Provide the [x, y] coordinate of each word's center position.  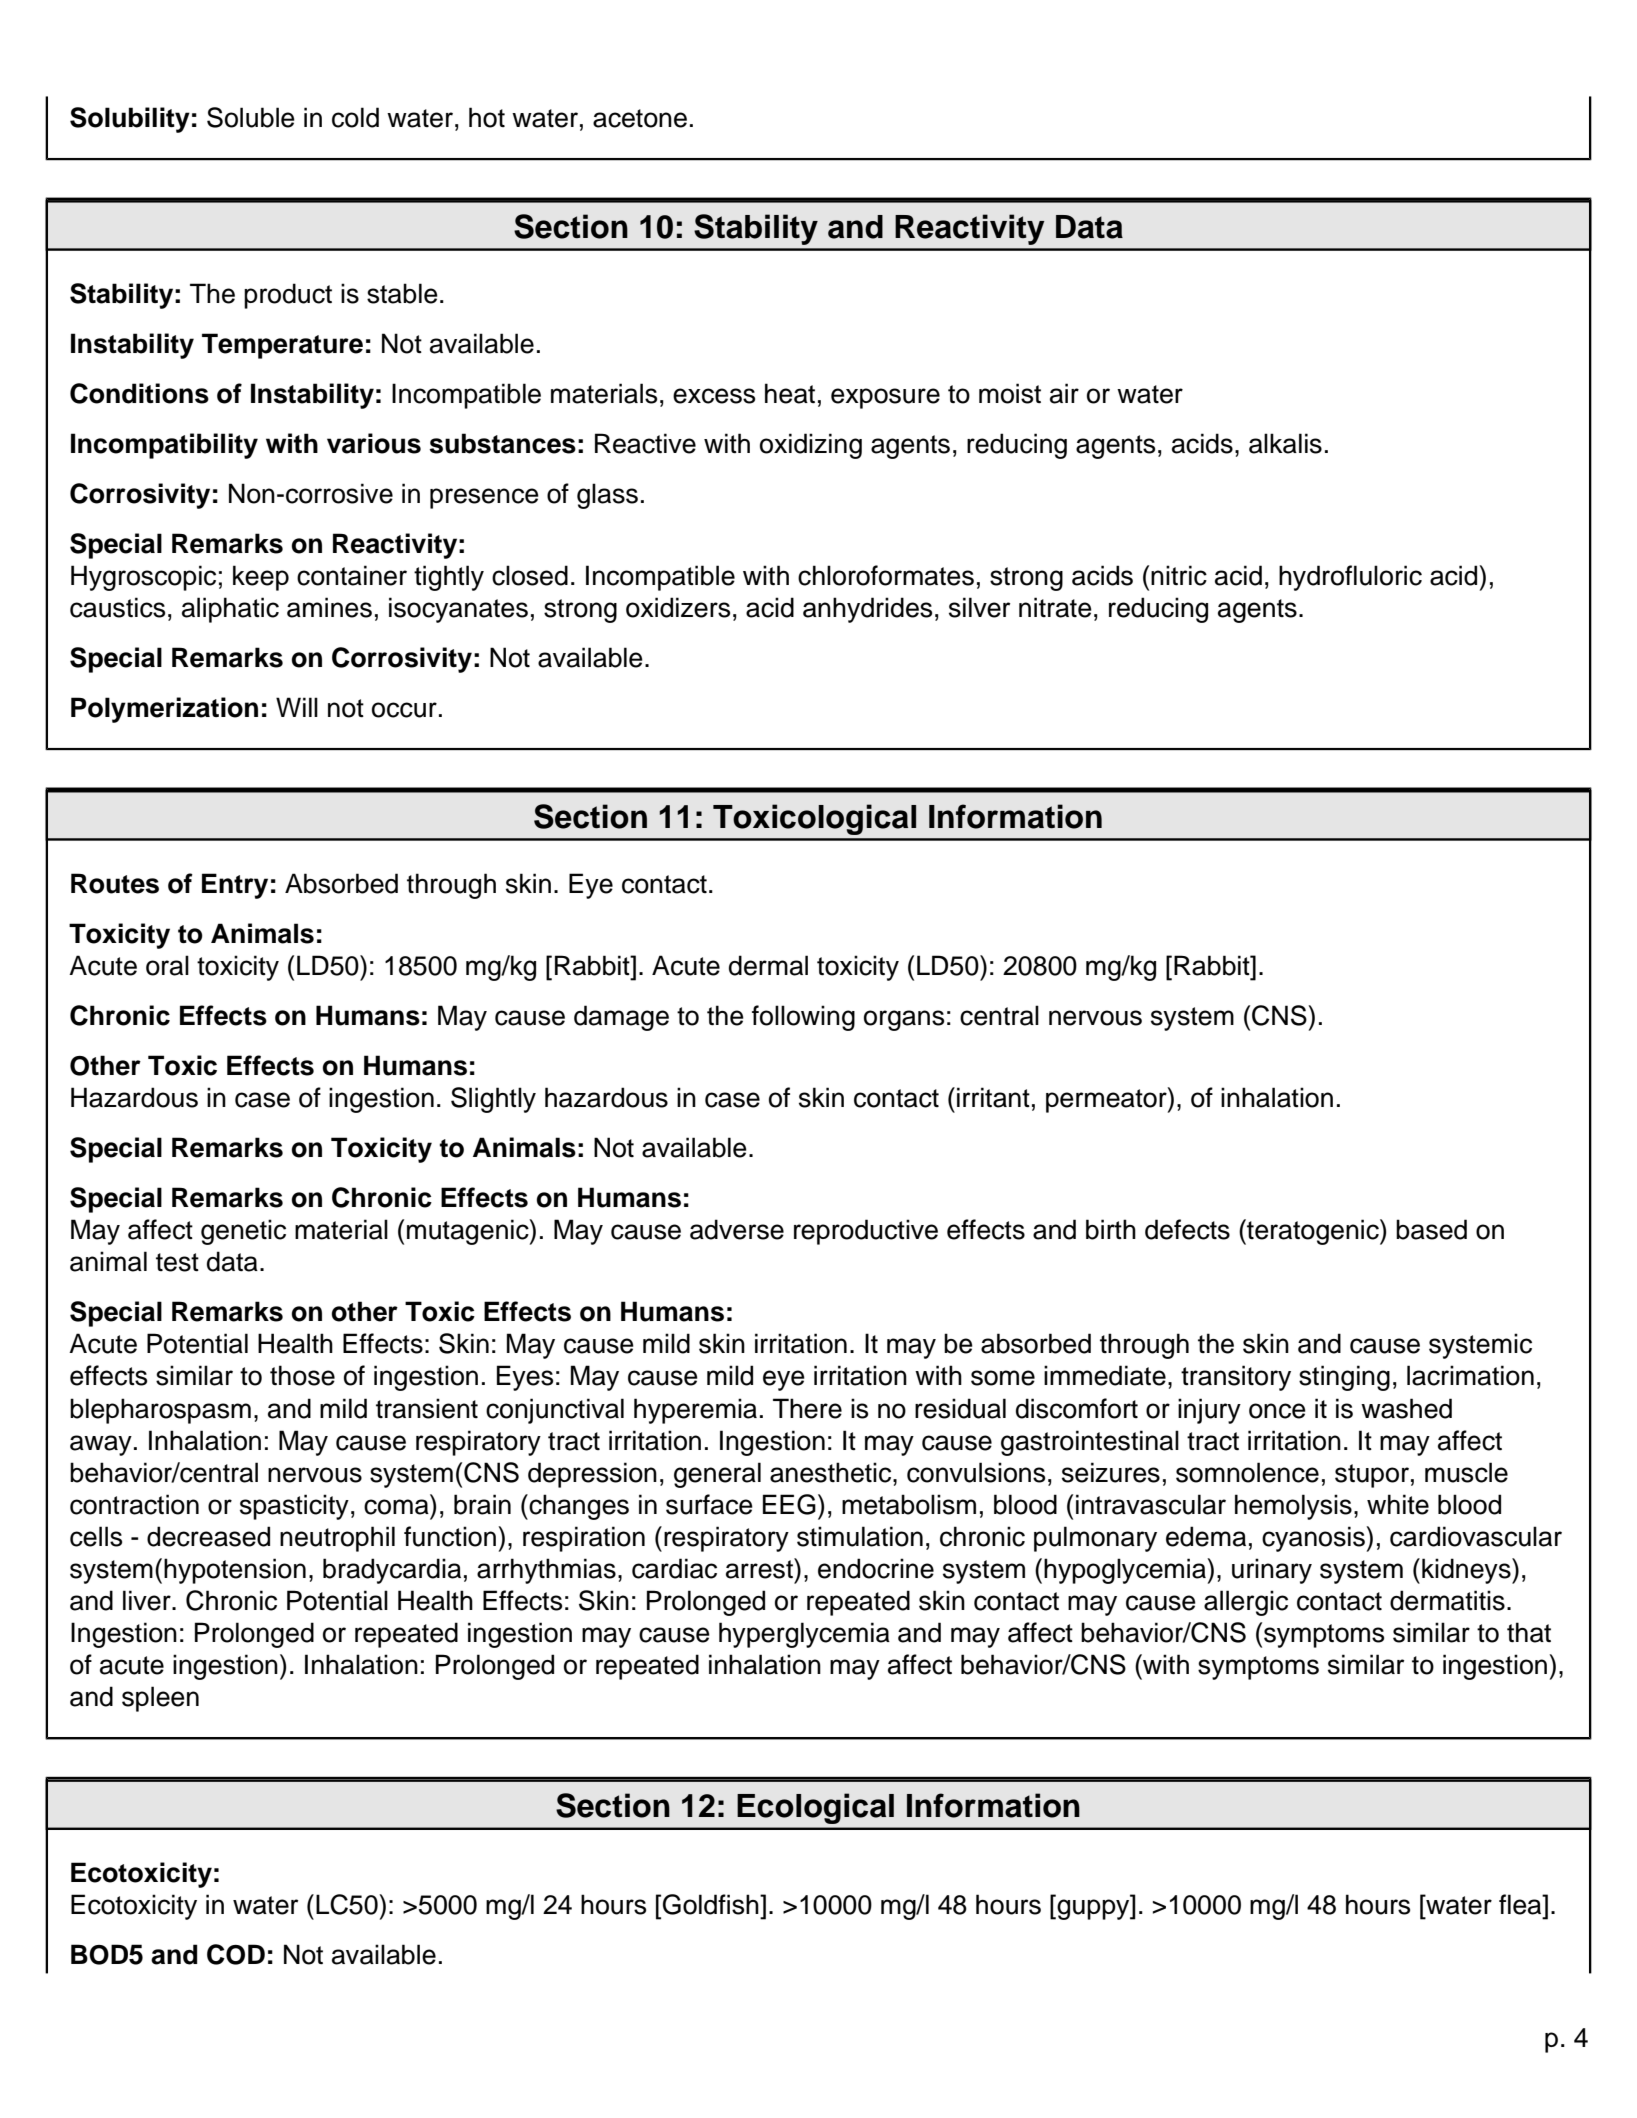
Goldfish [712, 1904]
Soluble [251, 117]
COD [236, 1954]
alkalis [1285, 443]
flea [1521, 1904]
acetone [640, 118]
